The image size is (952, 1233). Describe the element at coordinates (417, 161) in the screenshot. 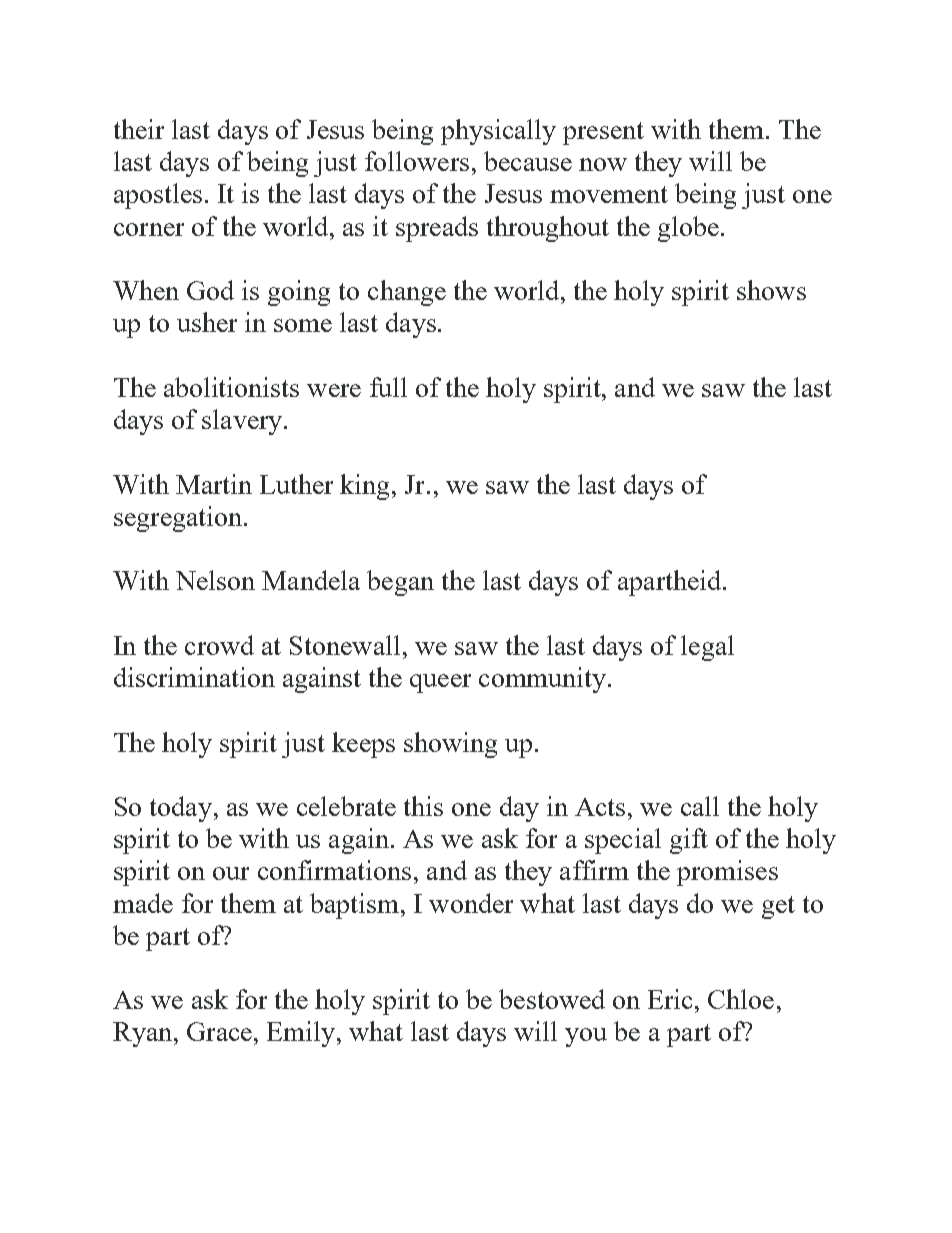

I see `followers` at that location.
